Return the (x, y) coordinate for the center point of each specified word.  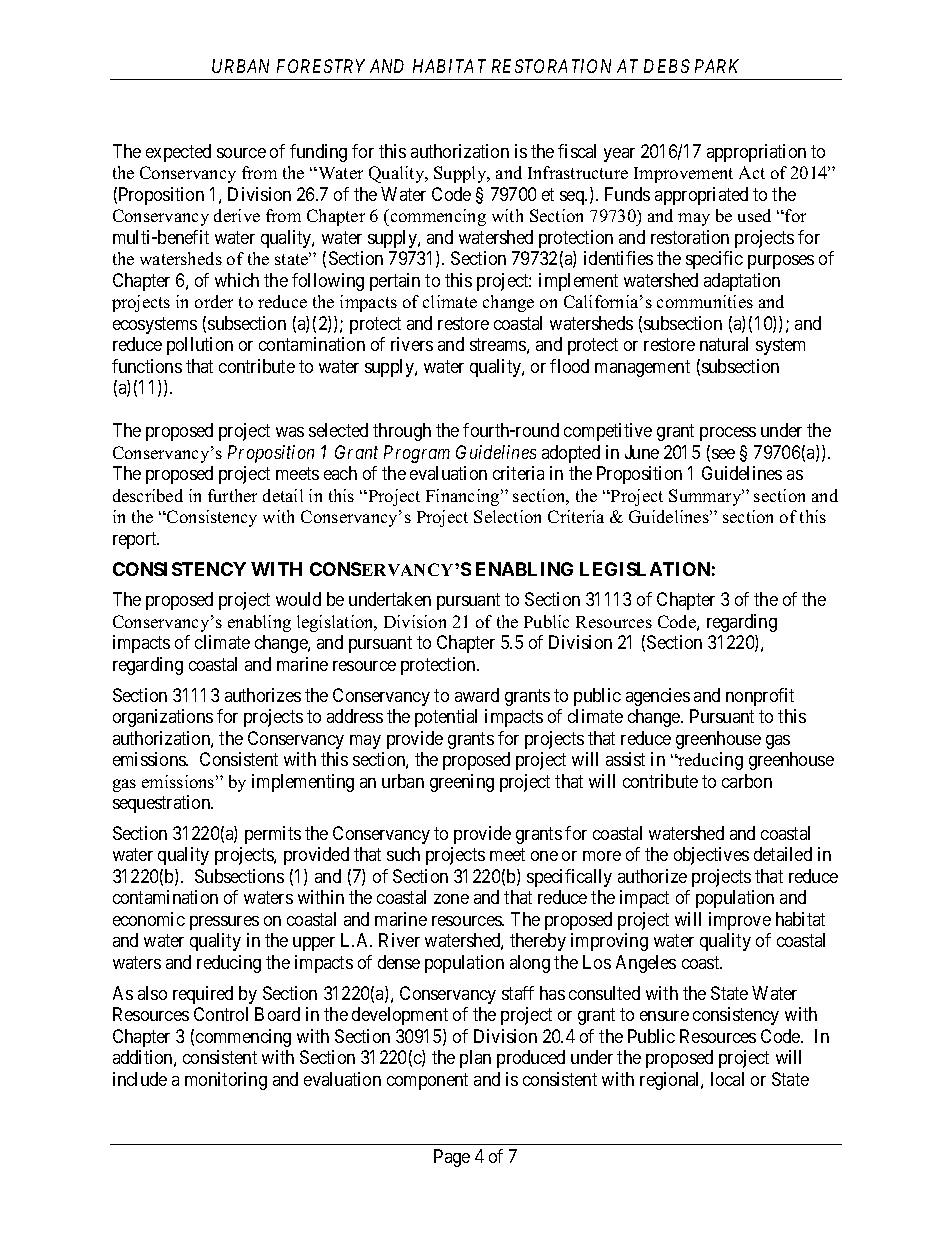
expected (178, 153)
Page (452, 1158)
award (477, 695)
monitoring (226, 1081)
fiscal (577, 151)
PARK (717, 66)
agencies (658, 697)
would (298, 599)
